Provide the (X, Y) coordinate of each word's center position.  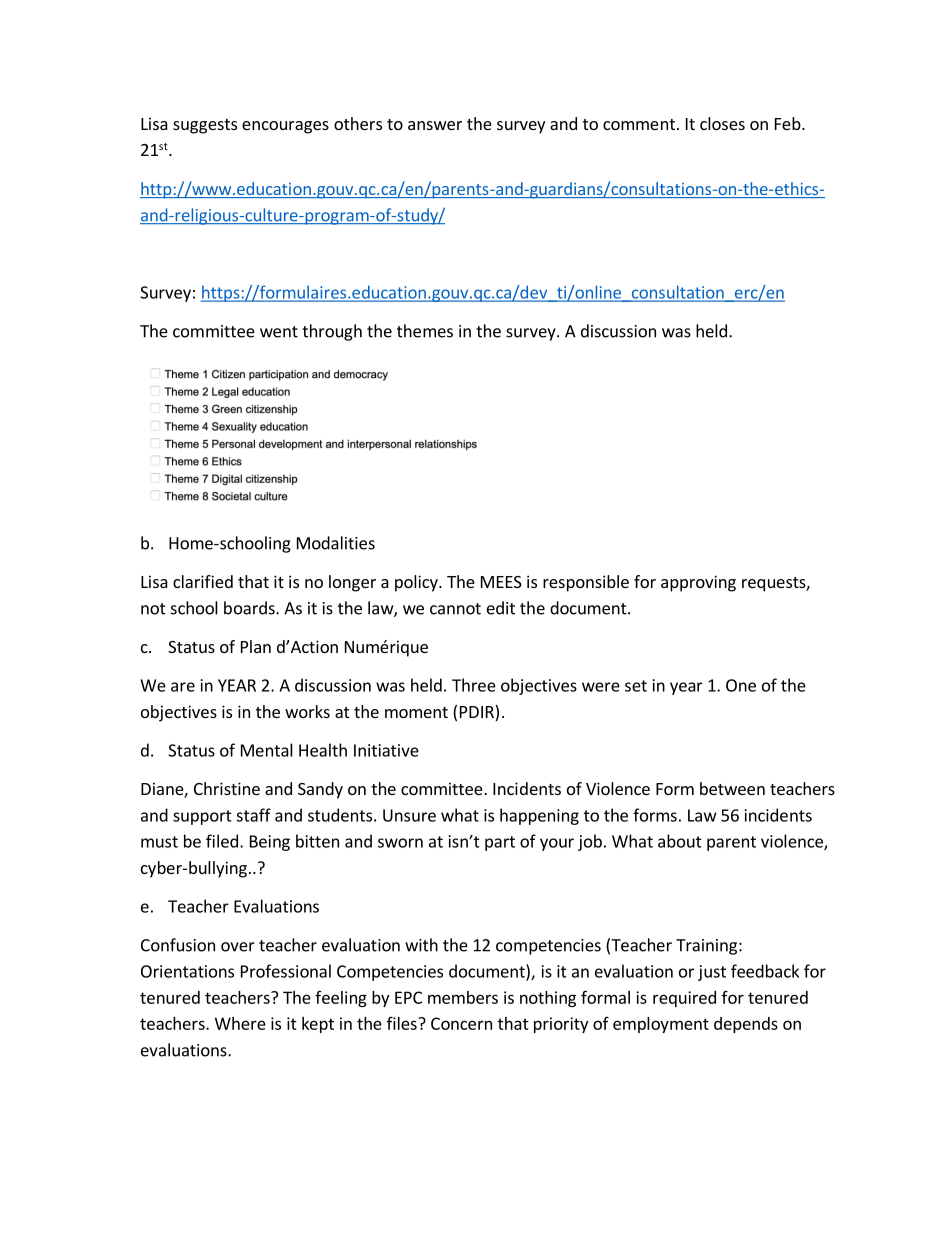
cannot (455, 609)
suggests (205, 126)
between (732, 788)
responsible (586, 583)
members (463, 997)
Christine (227, 788)
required (684, 999)
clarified (203, 581)
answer (435, 125)
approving (698, 583)
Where (240, 1023)
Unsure (409, 815)
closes (722, 123)
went (279, 332)
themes (425, 331)
